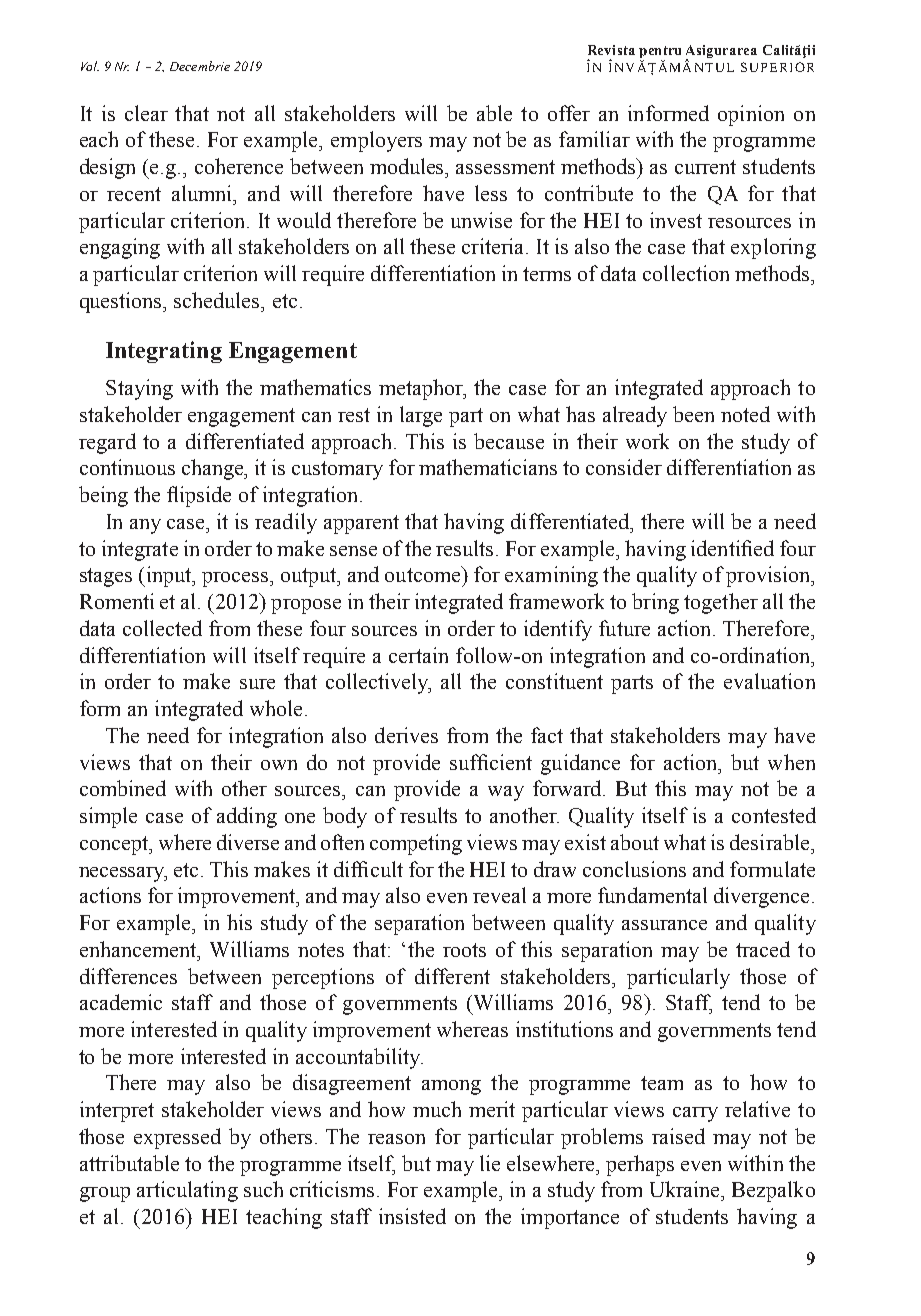  I want to click on roots, so click(464, 950).
